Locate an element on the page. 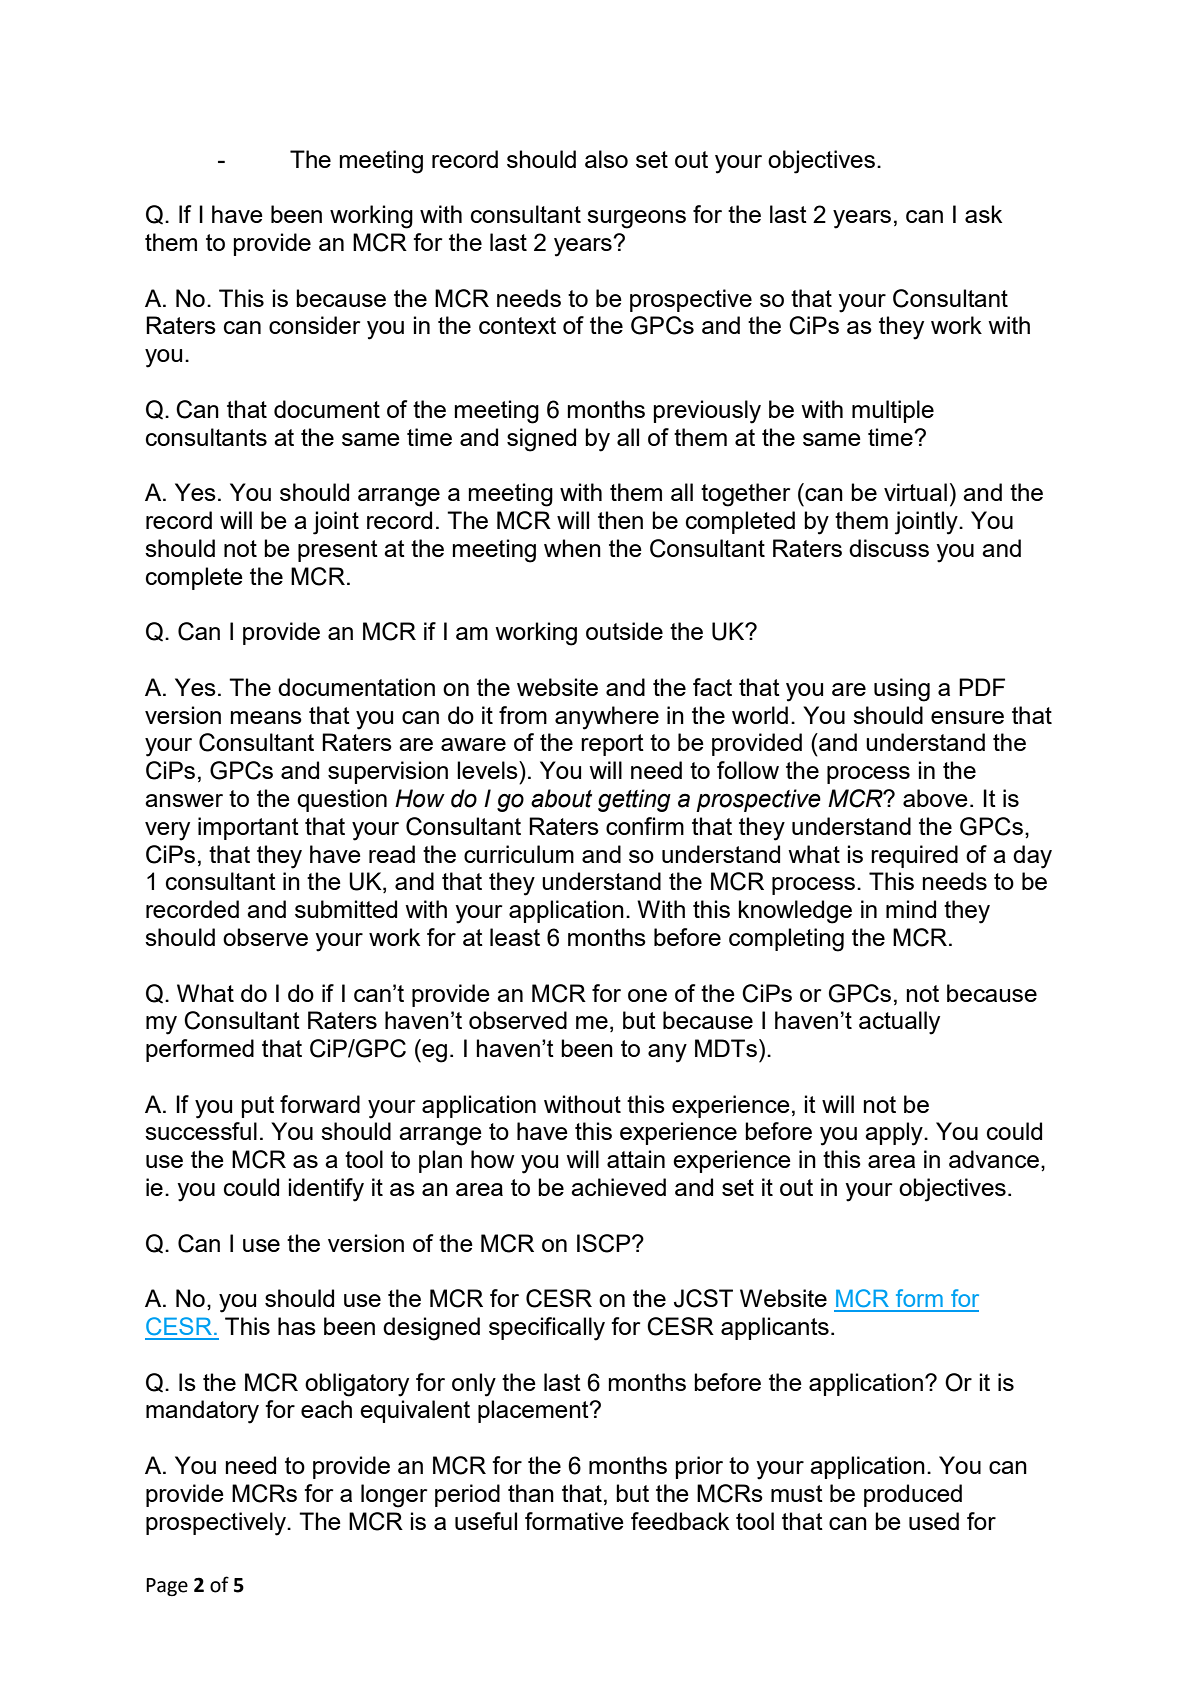  ask is located at coordinates (983, 214).
